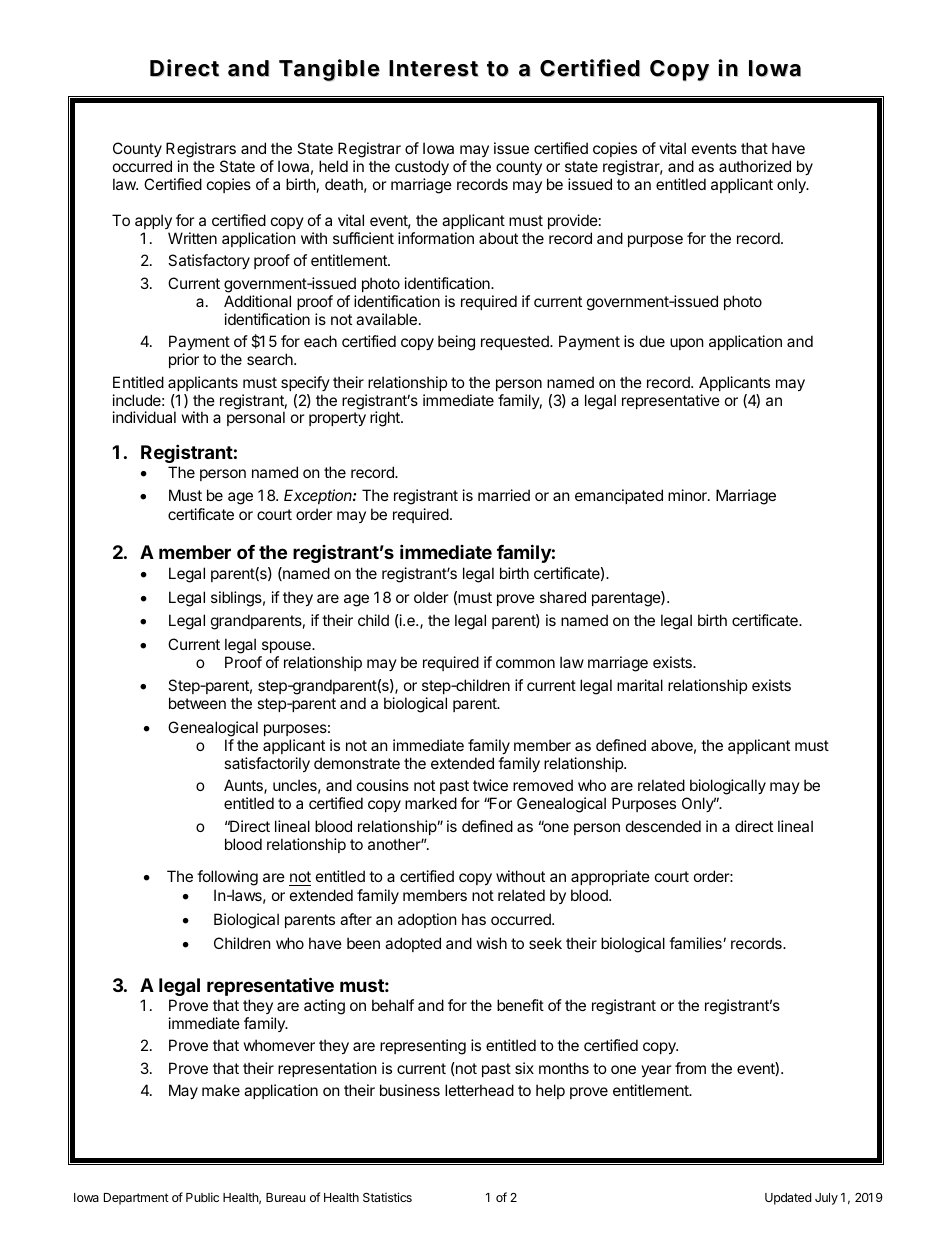 This page has width=952, height=1233. What do you see at coordinates (431, 597) in the page?
I see `older` at bounding box center [431, 597].
